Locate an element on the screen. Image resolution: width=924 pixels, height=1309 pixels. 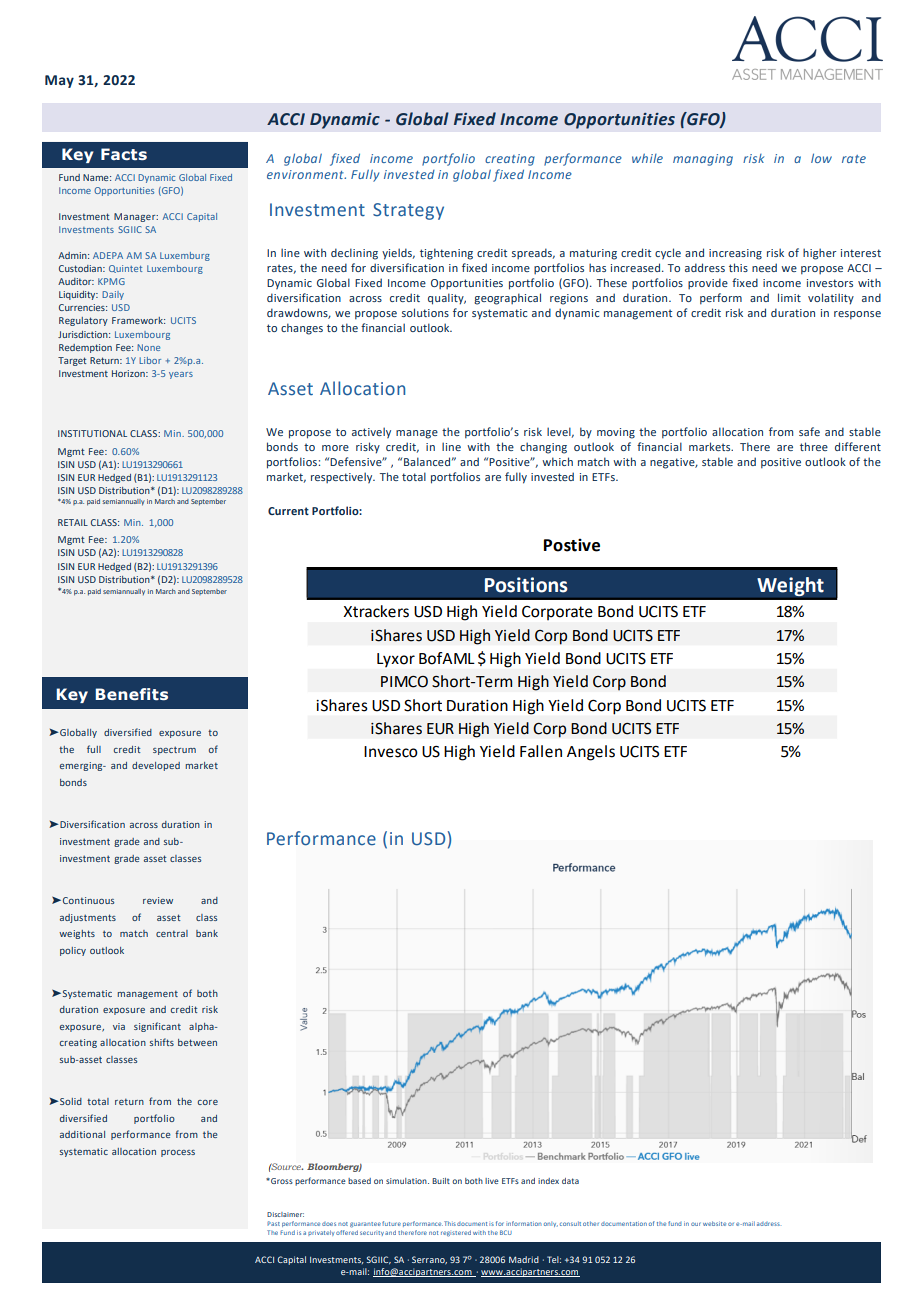
three is located at coordinates (814, 446).
